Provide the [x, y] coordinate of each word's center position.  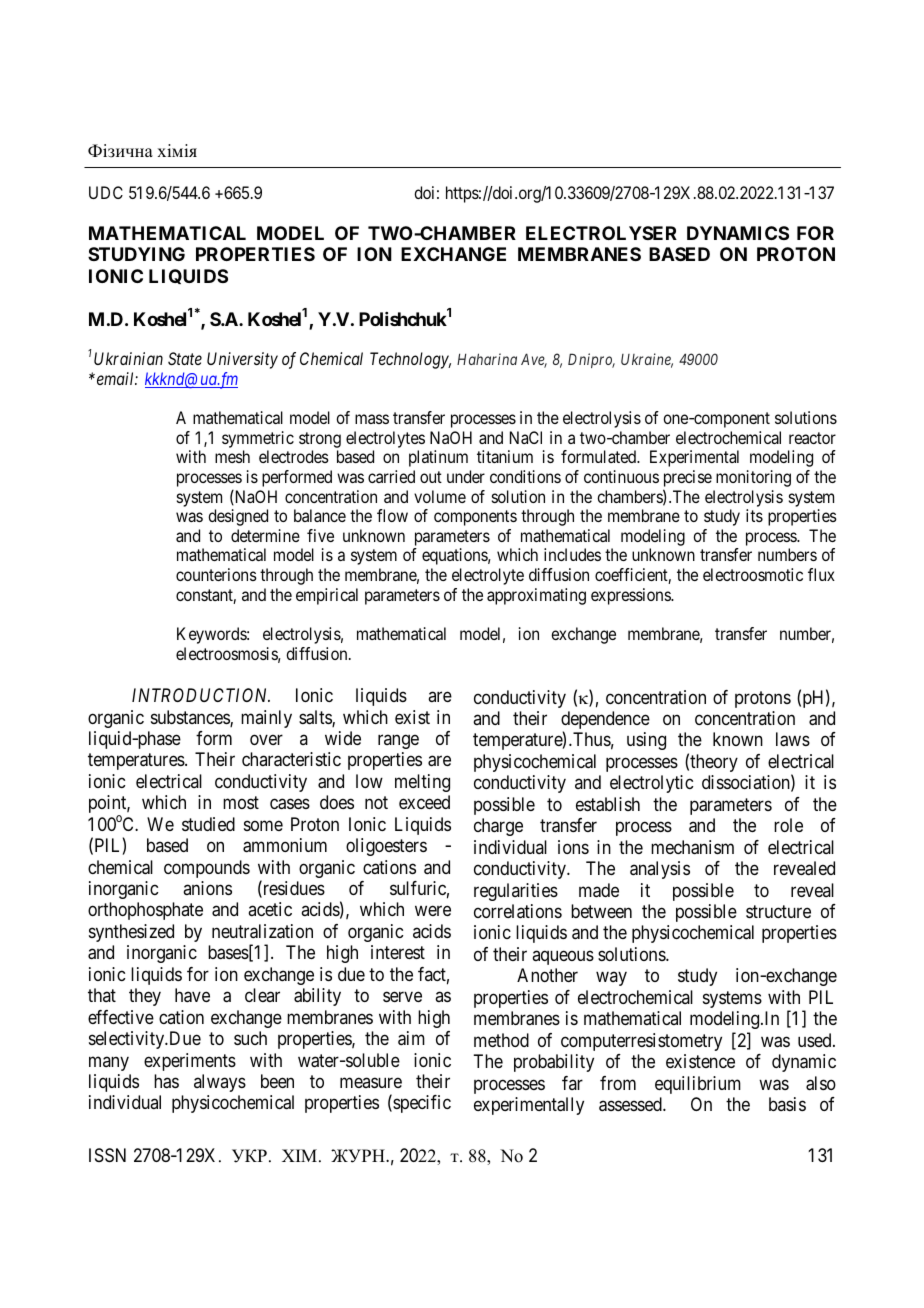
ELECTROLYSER [601, 233]
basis [787, 1104]
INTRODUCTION [201, 695]
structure [778, 911]
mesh [232, 456]
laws [793, 739]
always [220, 1083]
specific [421, 1104]
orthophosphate [145, 911]
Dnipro [591, 360]
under [466, 476]
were [433, 911]
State [185, 358]
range [398, 741]
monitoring [753, 478]
